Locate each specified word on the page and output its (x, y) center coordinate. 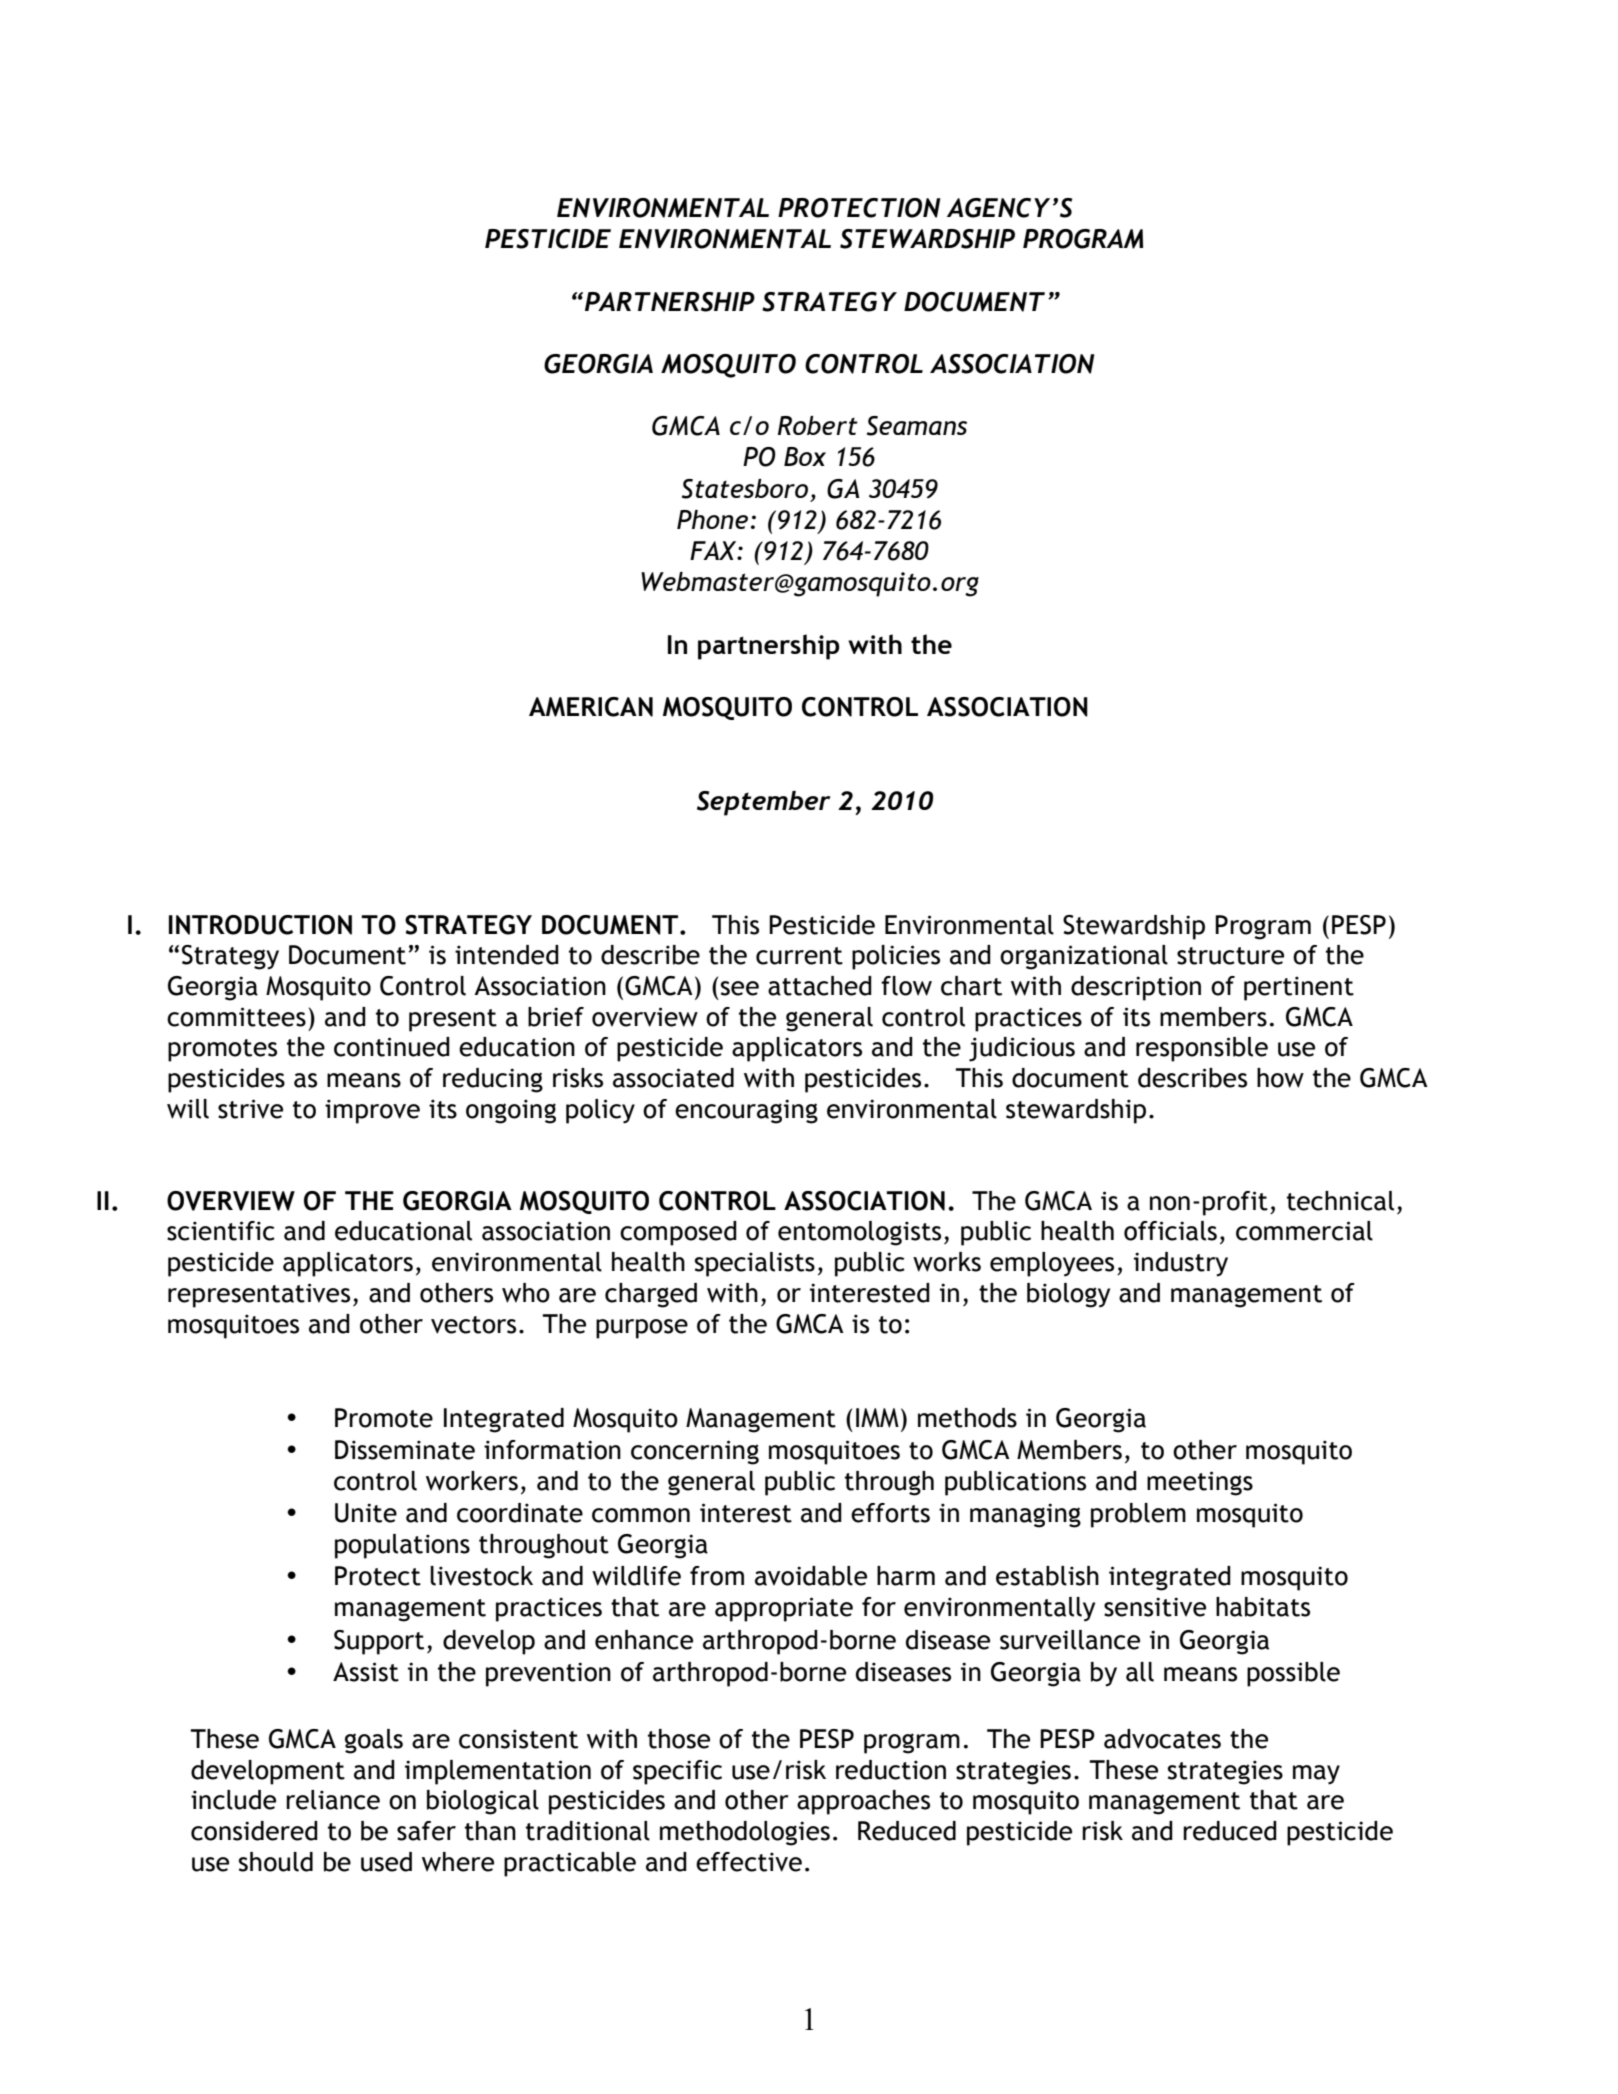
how (1280, 1078)
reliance (333, 1800)
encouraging (746, 1111)
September (764, 803)
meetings (1200, 1483)
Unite (366, 1513)
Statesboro (745, 489)
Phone (712, 519)
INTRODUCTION (260, 925)
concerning (695, 1452)
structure (1230, 956)
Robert (818, 425)
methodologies (745, 1833)
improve (372, 1111)
